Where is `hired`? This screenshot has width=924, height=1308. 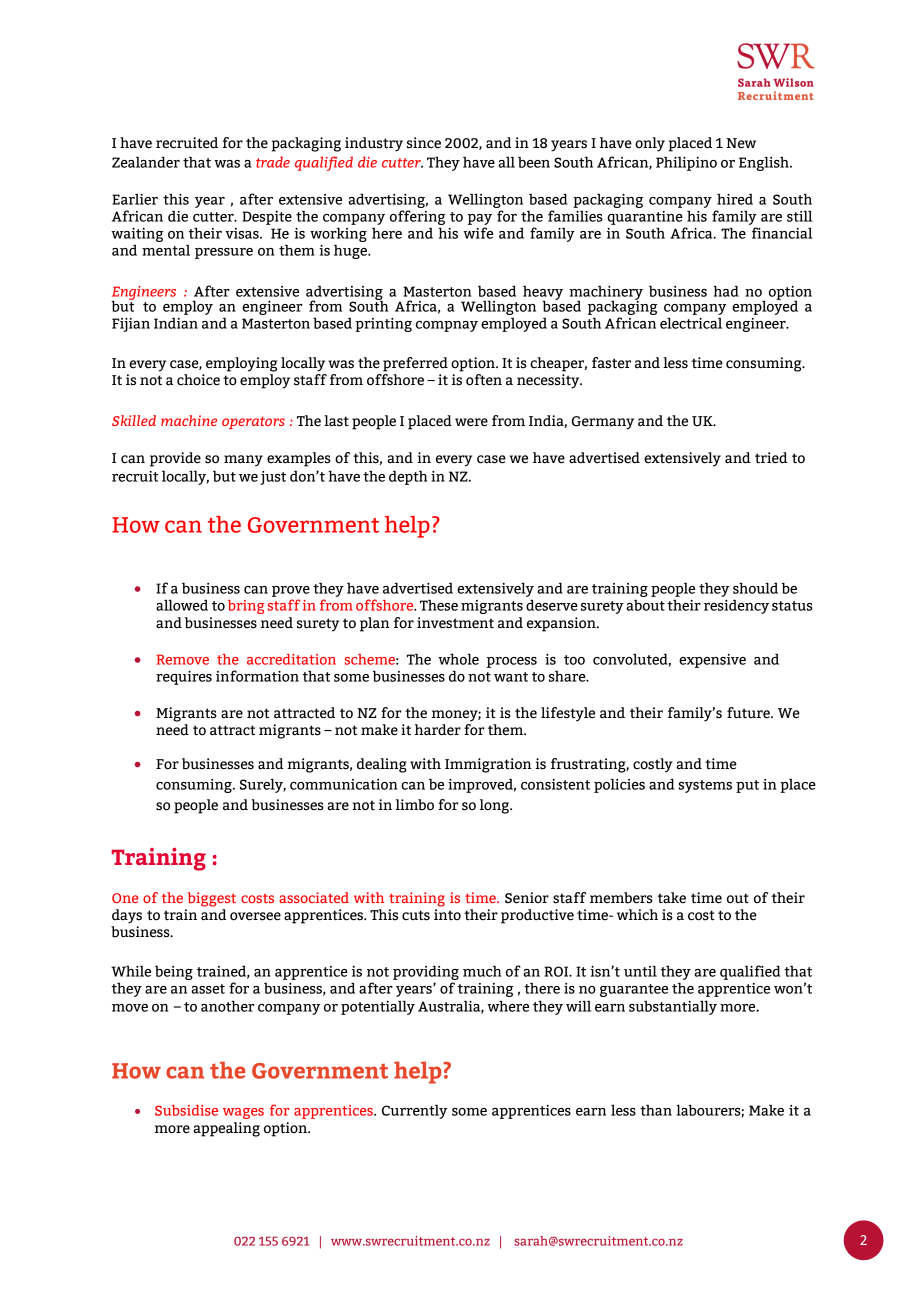 hired is located at coordinates (735, 199).
